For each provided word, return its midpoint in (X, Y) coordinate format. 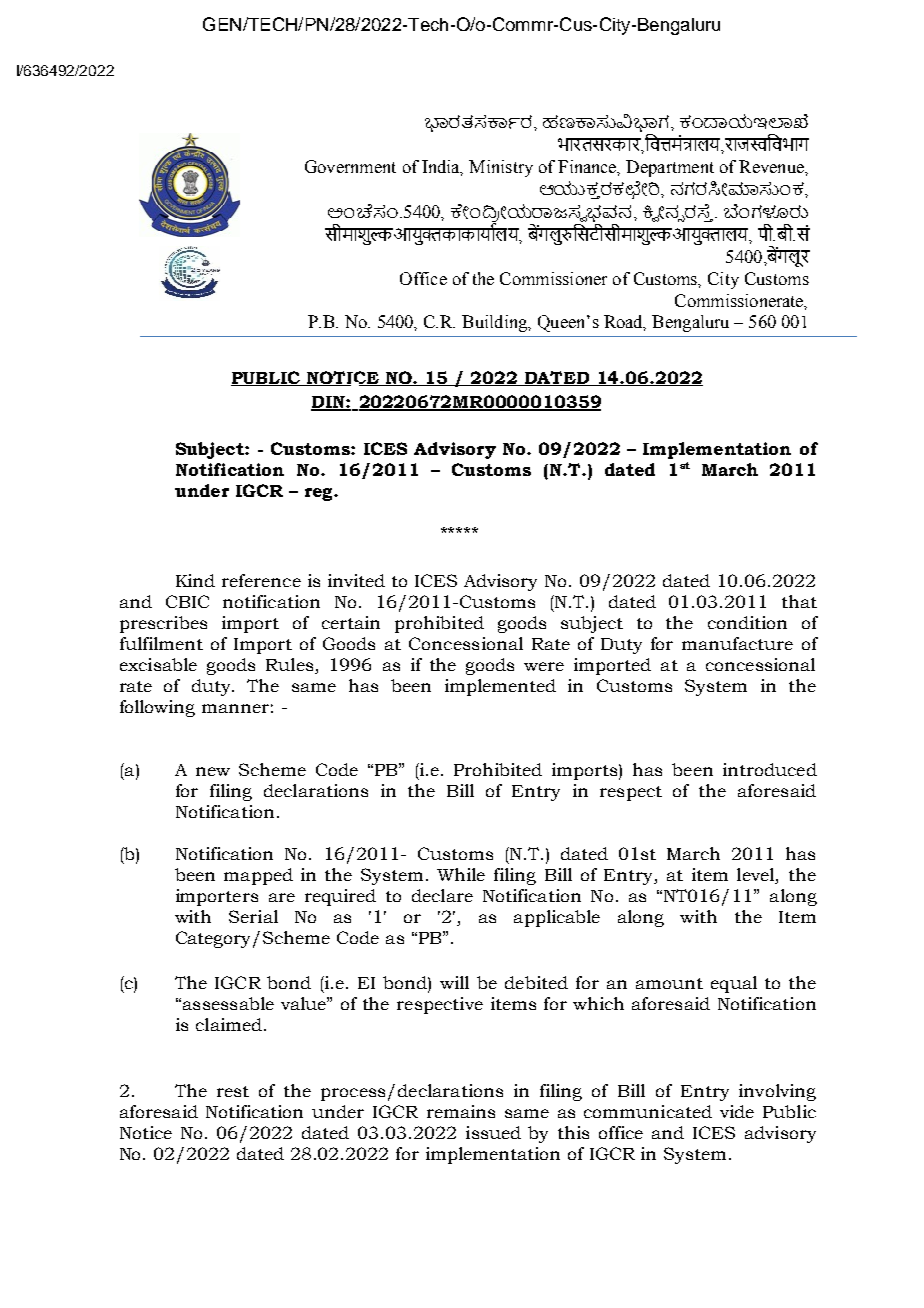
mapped (258, 876)
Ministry (501, 168)
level (757, 874)
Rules (291, 666)
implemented (500, 687)
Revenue (772, 166)
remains (461, 1111)
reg (320, 494)
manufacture (737, 643)
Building (496, 323)
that (799, 601)
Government (350, 166)
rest (233, 1091)
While (461, 874)
